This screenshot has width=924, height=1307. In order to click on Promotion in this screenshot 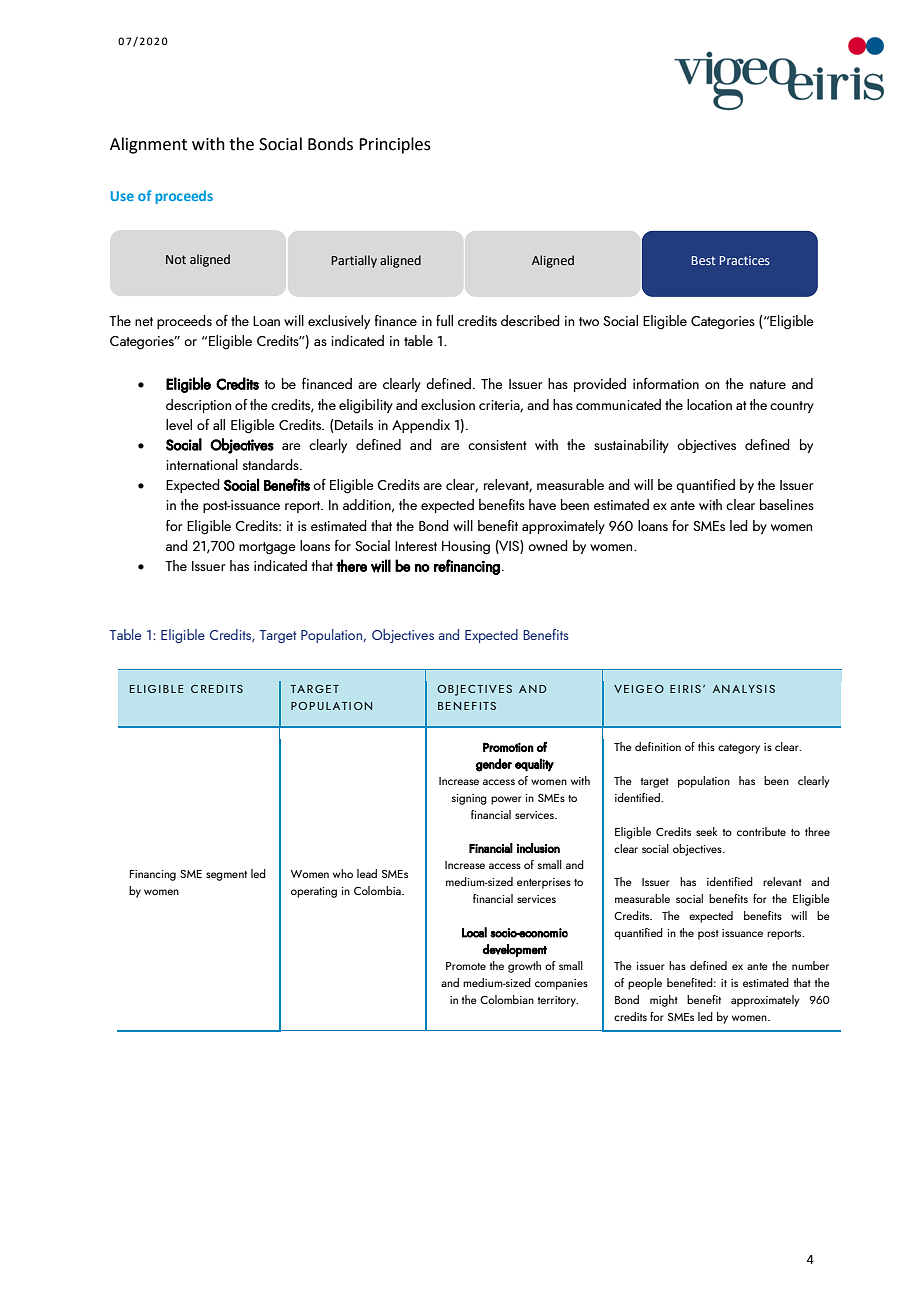, I will do `click(508, 747)`.
